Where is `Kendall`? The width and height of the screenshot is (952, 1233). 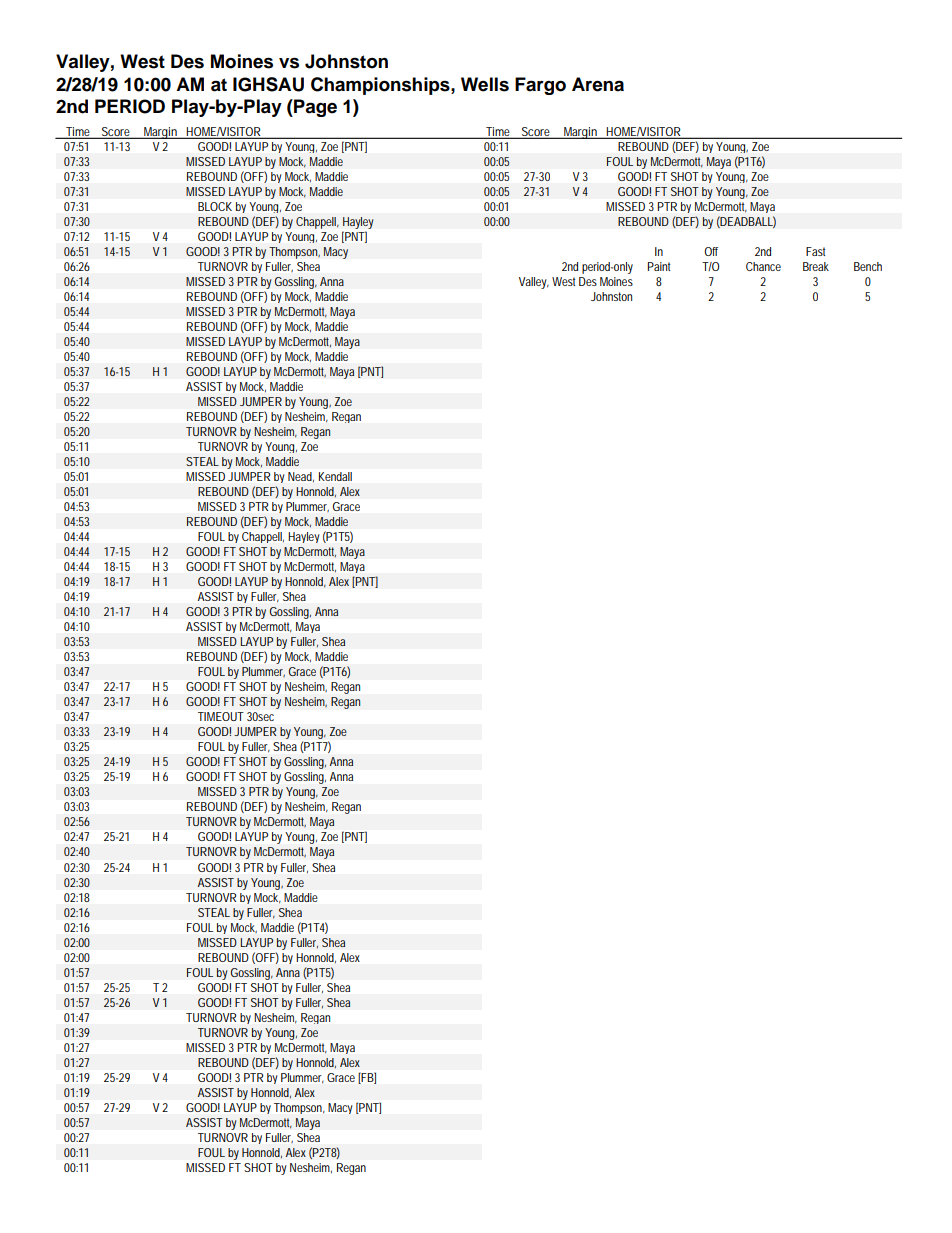
Kendall is located at coordinates (335, 476).
